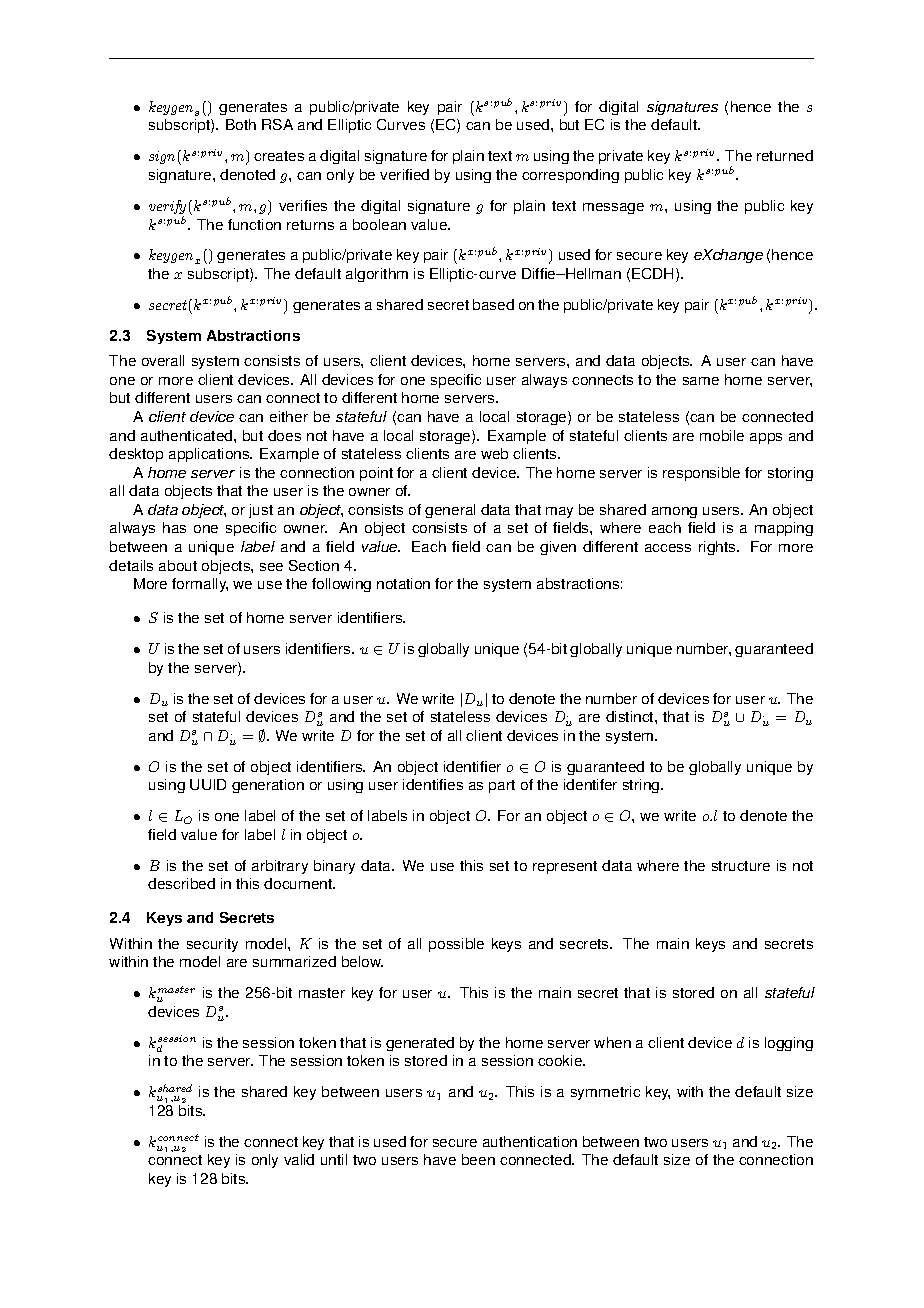  Describe the element at coordinates (200, 585) in the screenshot. I see `formally` at that location.
